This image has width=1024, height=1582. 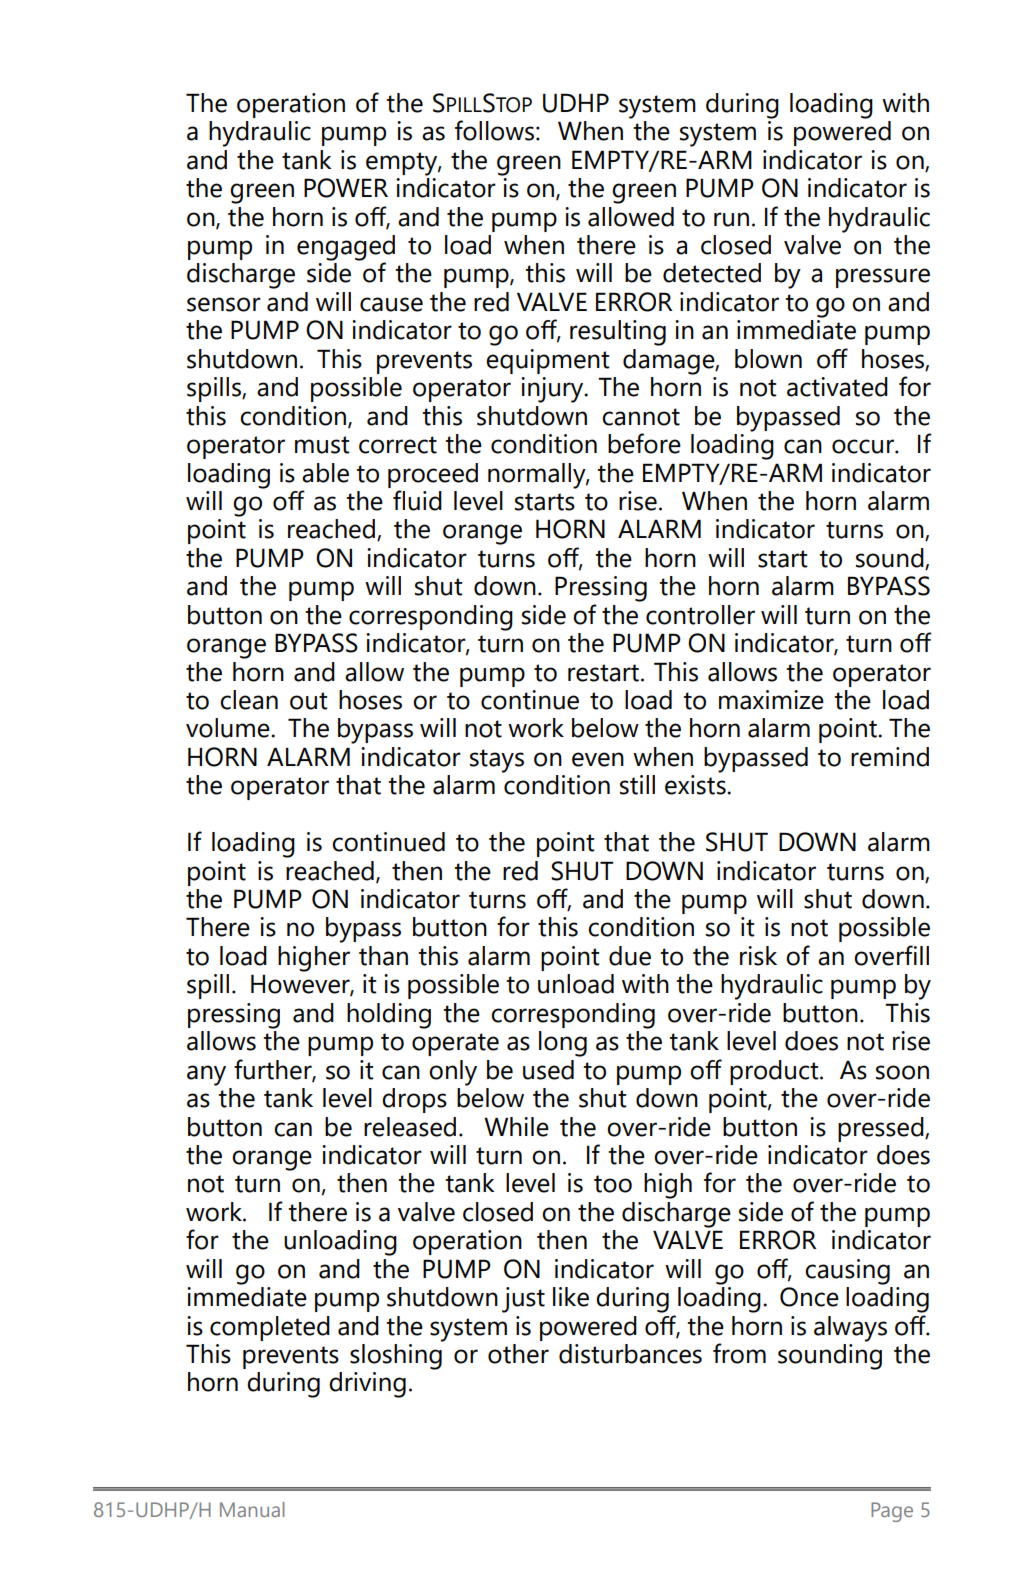 I want to click on maximize, so click(x=771, y=700).
